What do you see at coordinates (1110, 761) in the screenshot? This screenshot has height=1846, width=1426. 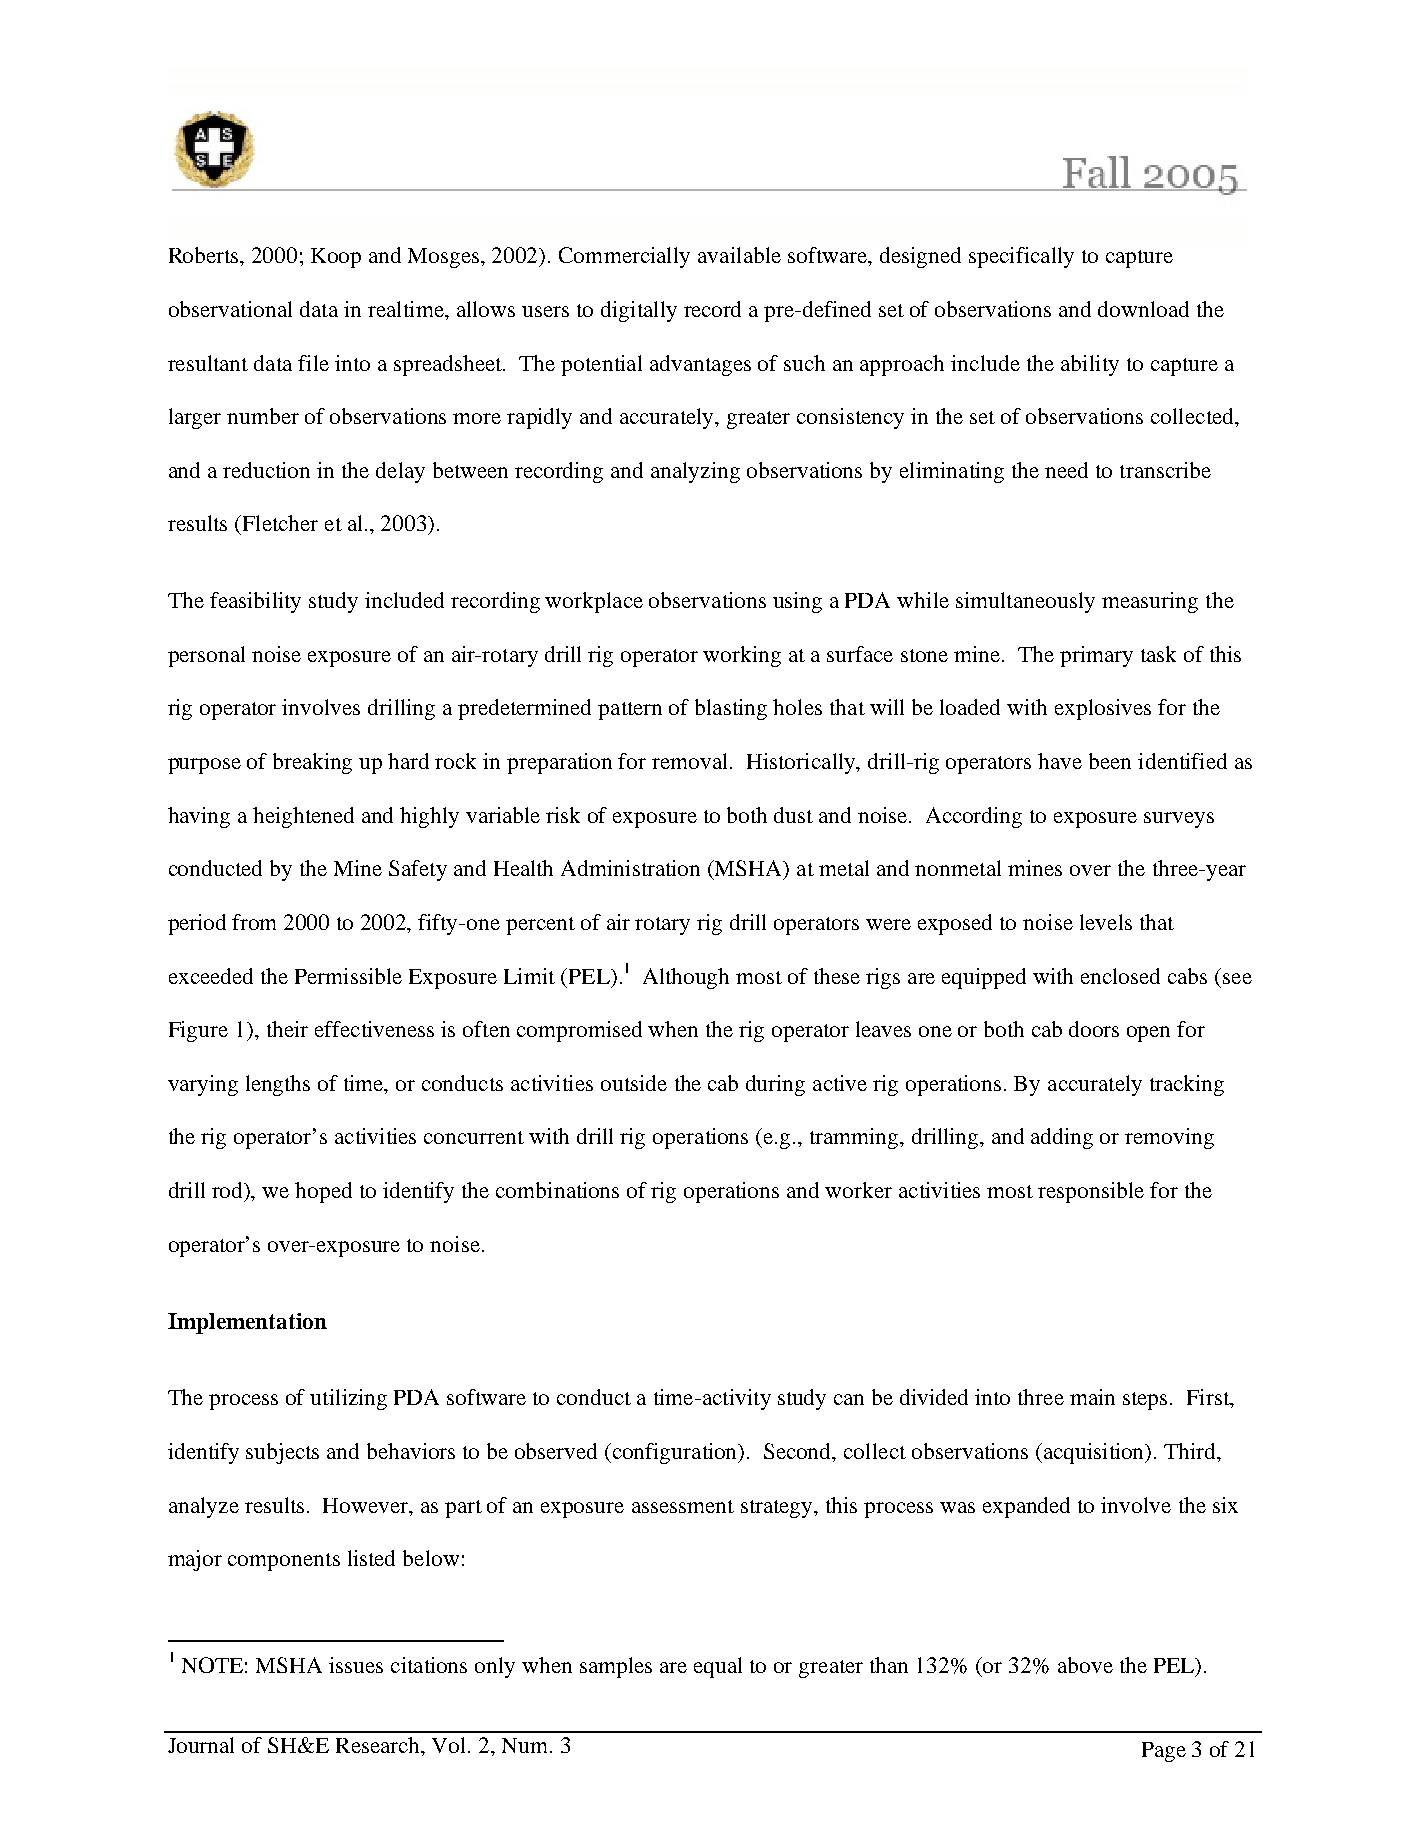 I see `been` at bounding box center [1110, 761].
